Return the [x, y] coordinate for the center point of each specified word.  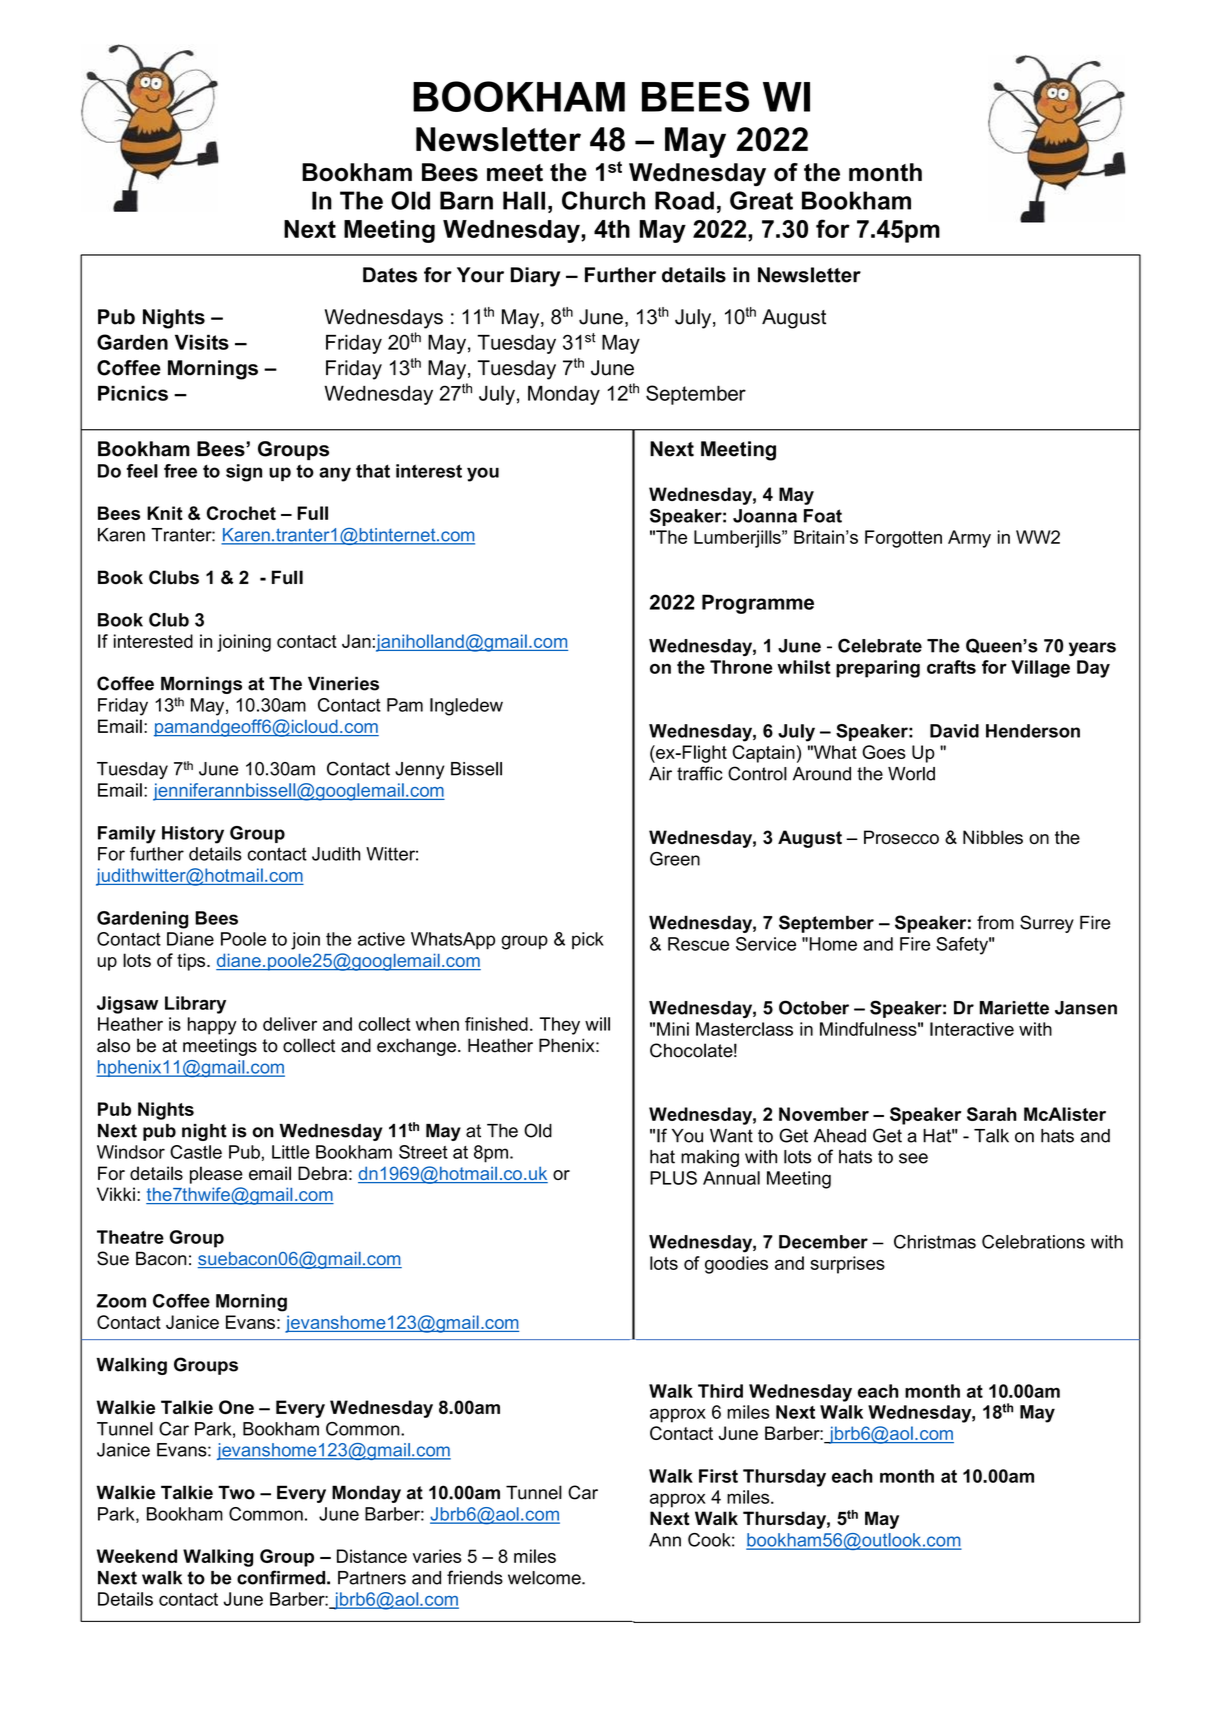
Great [761, 200]
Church [603, 200]
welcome [545, 1578]
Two [236, 1492]
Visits [202, 342]
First [718, 1476]
